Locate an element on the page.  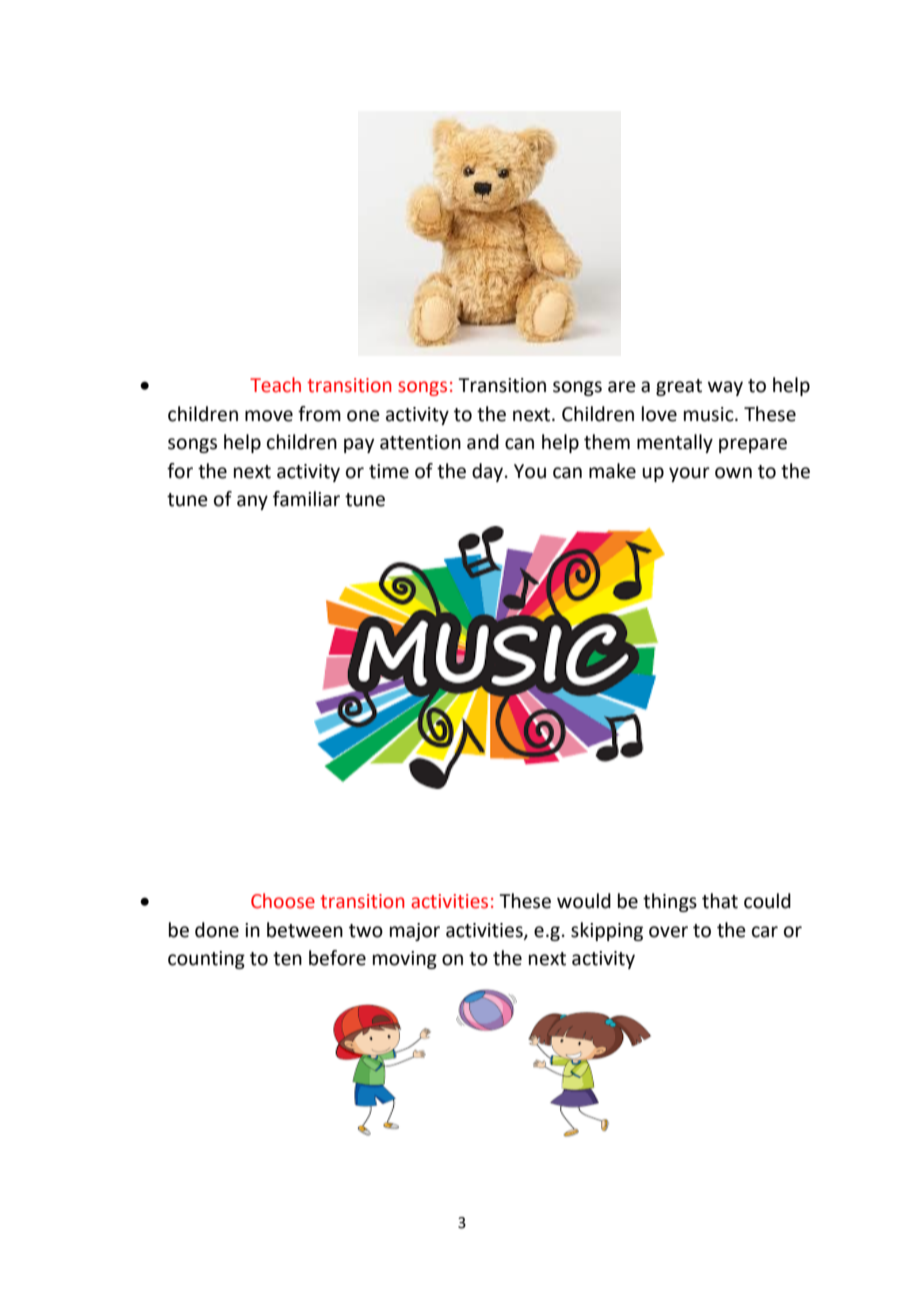
and is located at coordinates (483, 442).
